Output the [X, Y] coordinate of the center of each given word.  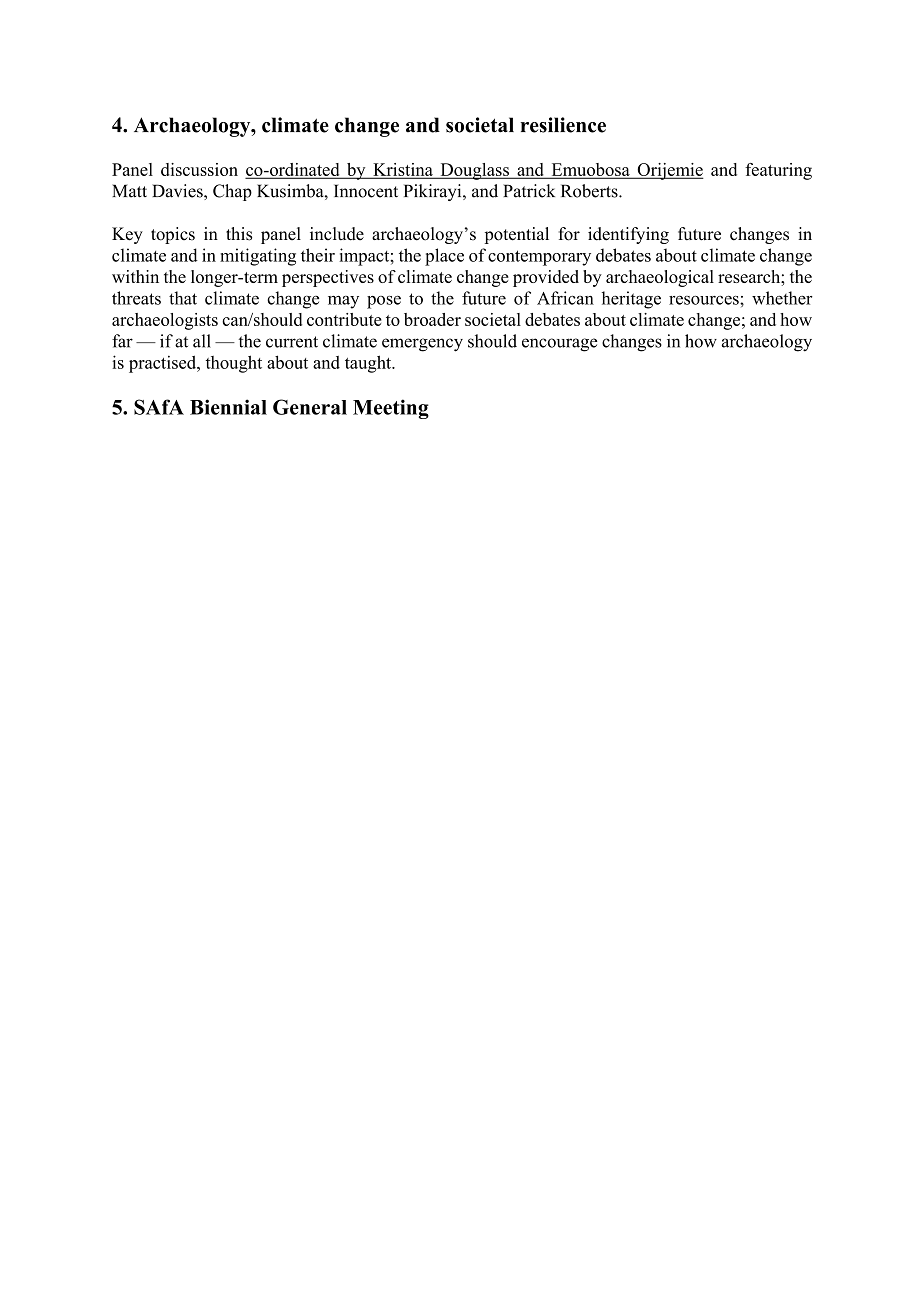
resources [705, 300]
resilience [563, 125]
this [239, 234]
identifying [628, 235]
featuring [778, 171]
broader [432, 319]
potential [516, 235]
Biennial [228, 407]
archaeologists [165, 321]
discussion [199, 169]
